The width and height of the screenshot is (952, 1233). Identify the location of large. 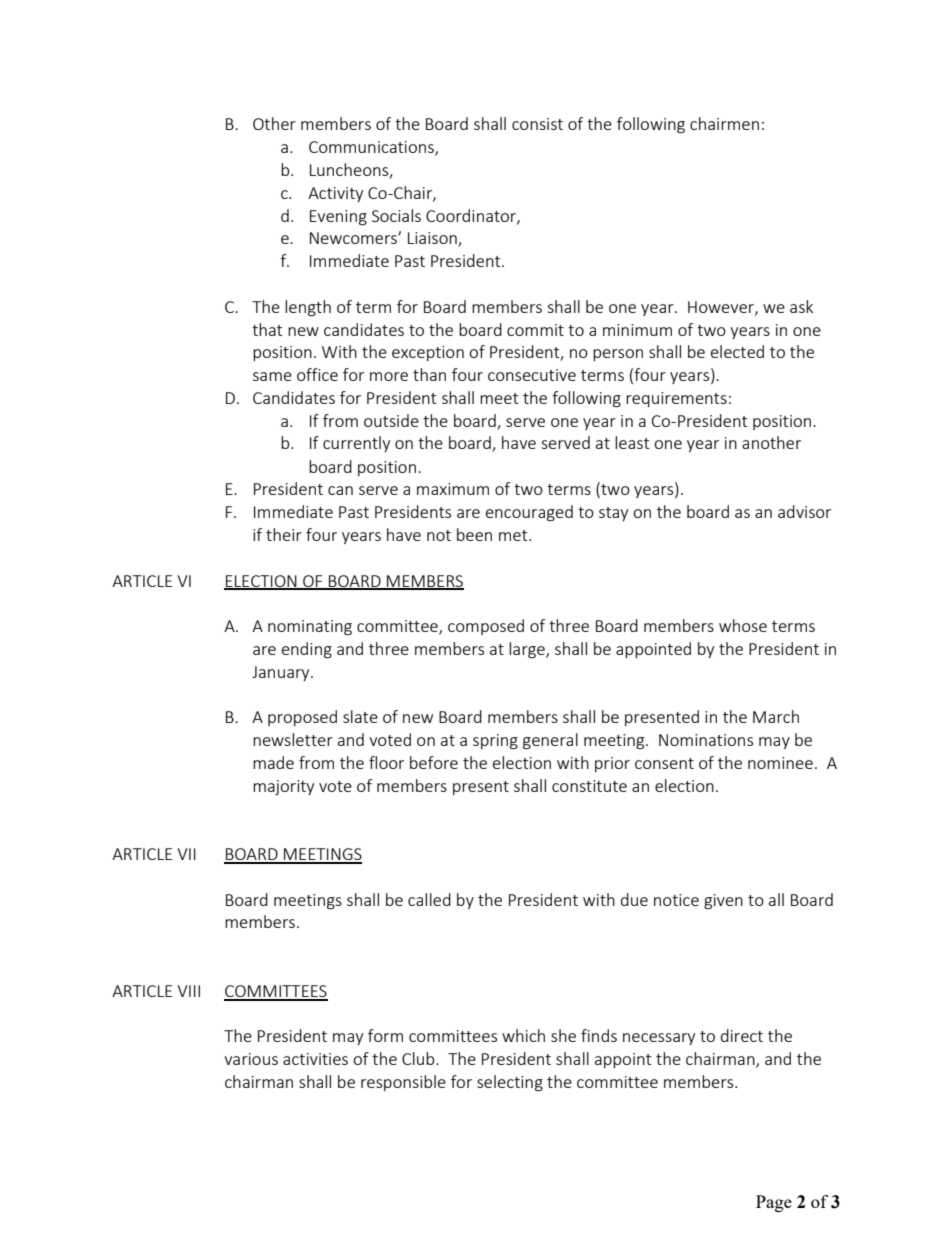
(528, 650).
